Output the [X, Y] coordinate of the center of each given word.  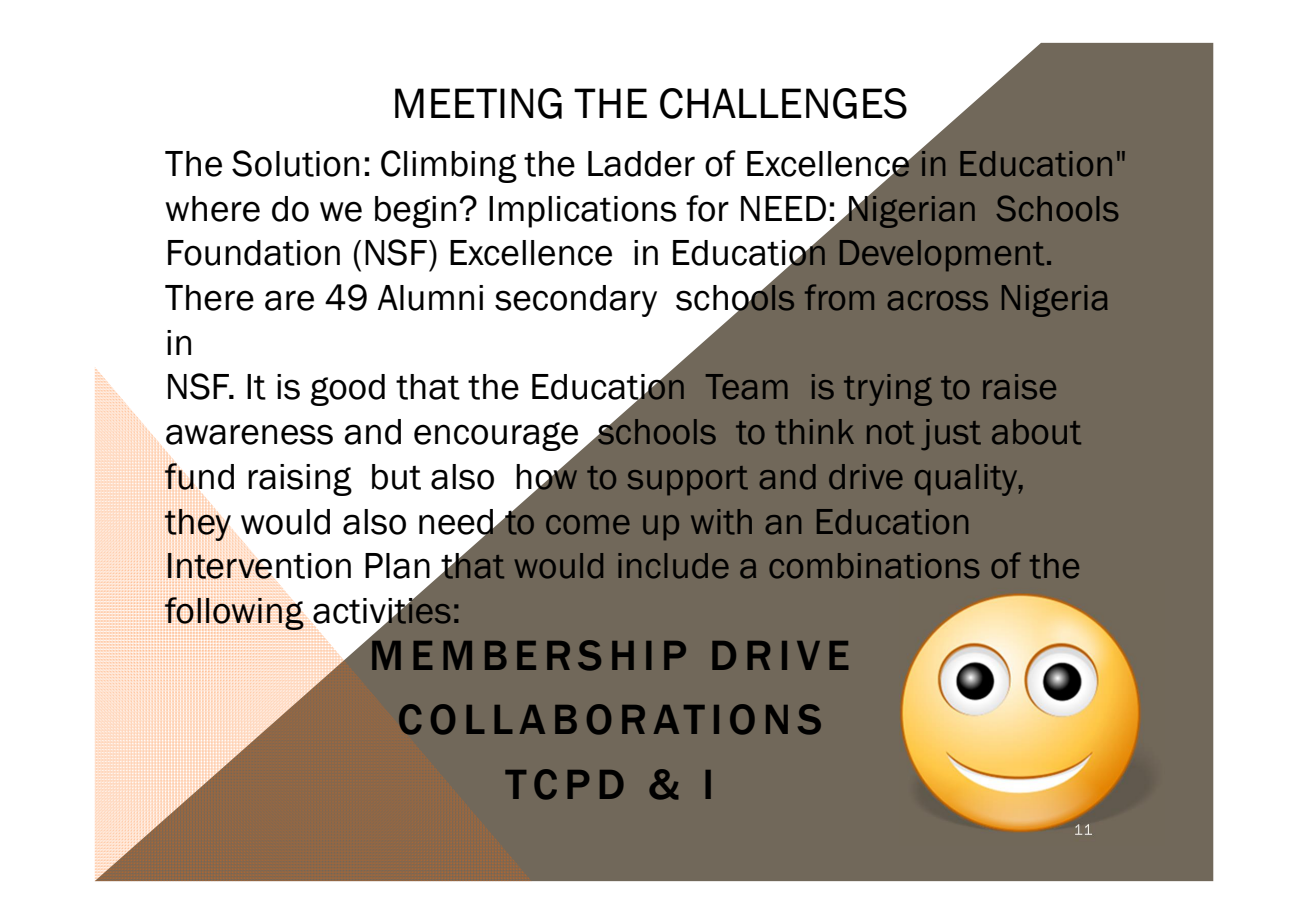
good [348, 390]
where [212, 209]
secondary [576, 301]
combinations [874, 566]
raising [300, 480]
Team [747, 387]
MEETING [478, 103]
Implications [583, 212]
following [234, 613]
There [209, 298]
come [588, 525]
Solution [295, 163]
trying [888, 390]
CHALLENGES [783, 103]
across [938, 301]
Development [942, 255]
